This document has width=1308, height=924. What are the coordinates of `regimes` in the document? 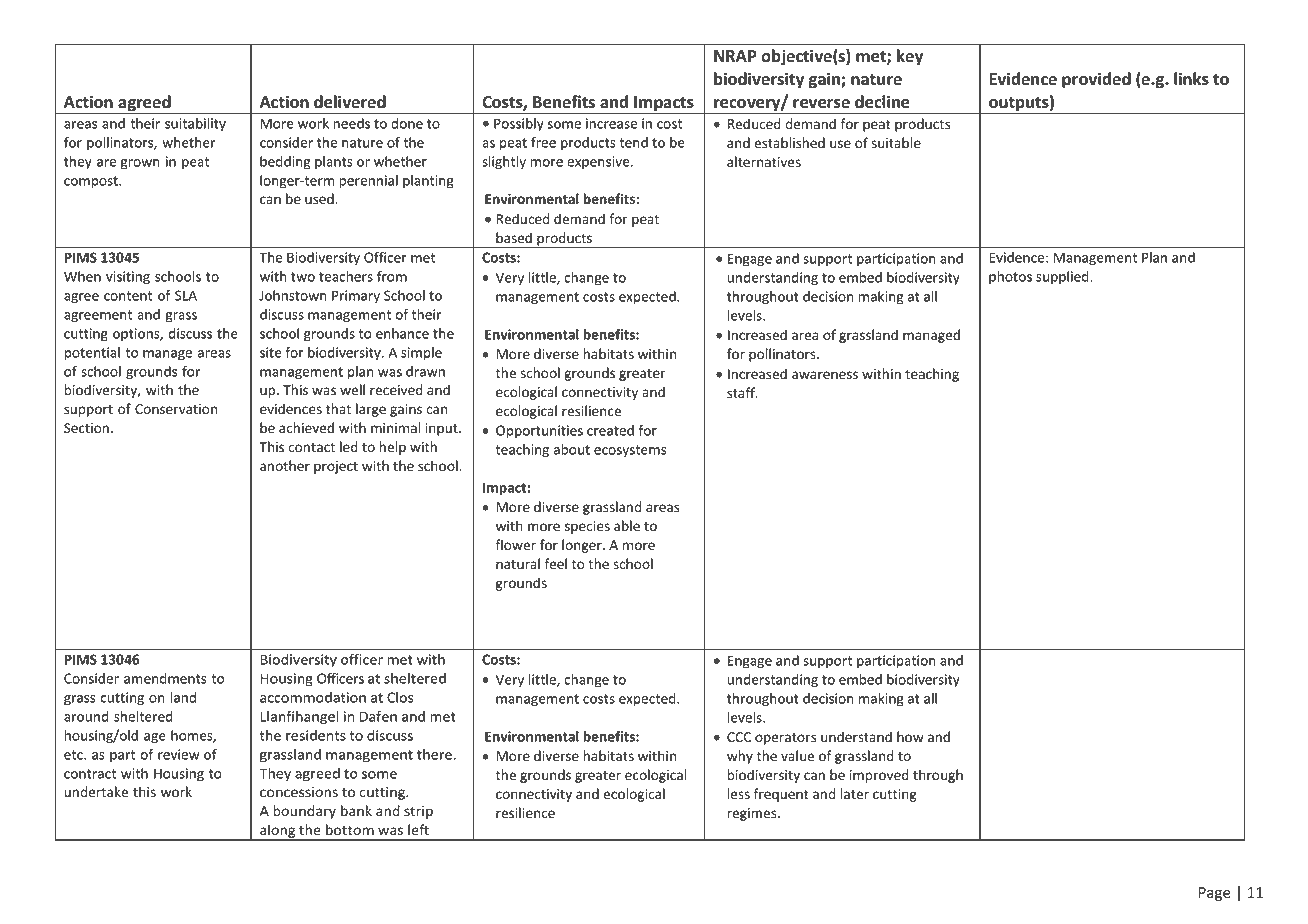 It's located at (753, 814).
